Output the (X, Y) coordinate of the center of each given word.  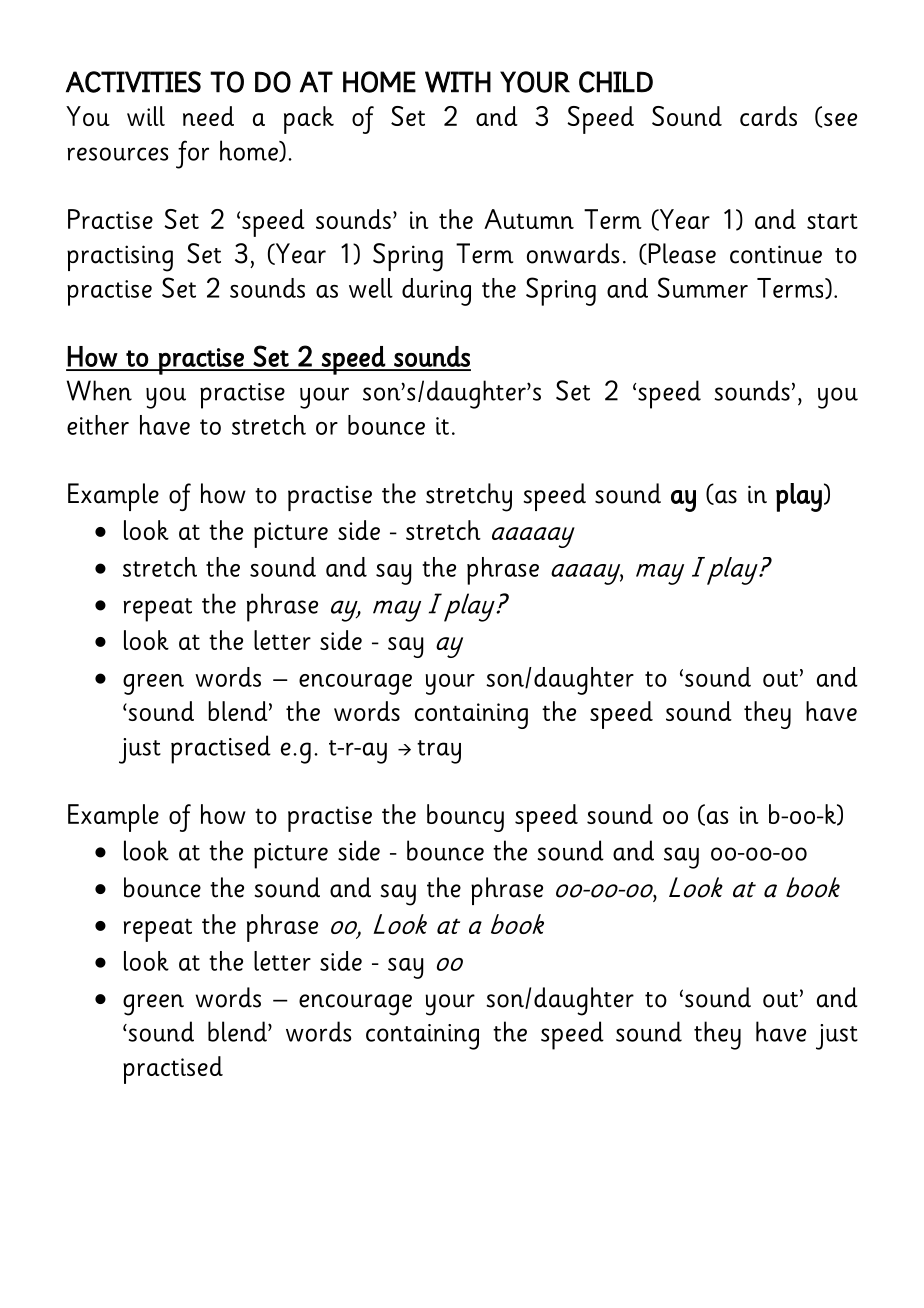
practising (120, 258)
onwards (573, 253)
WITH (458, 82)
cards (768, 116)
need (208, 116)
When (99, 390)
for (192, 154)
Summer (702, 287)
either (98, 425)
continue (776, 254)
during (436, 292)
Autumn (529, 219)
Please (681, 254)
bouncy (465, 818)
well (371, 288)
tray (439, 752)
